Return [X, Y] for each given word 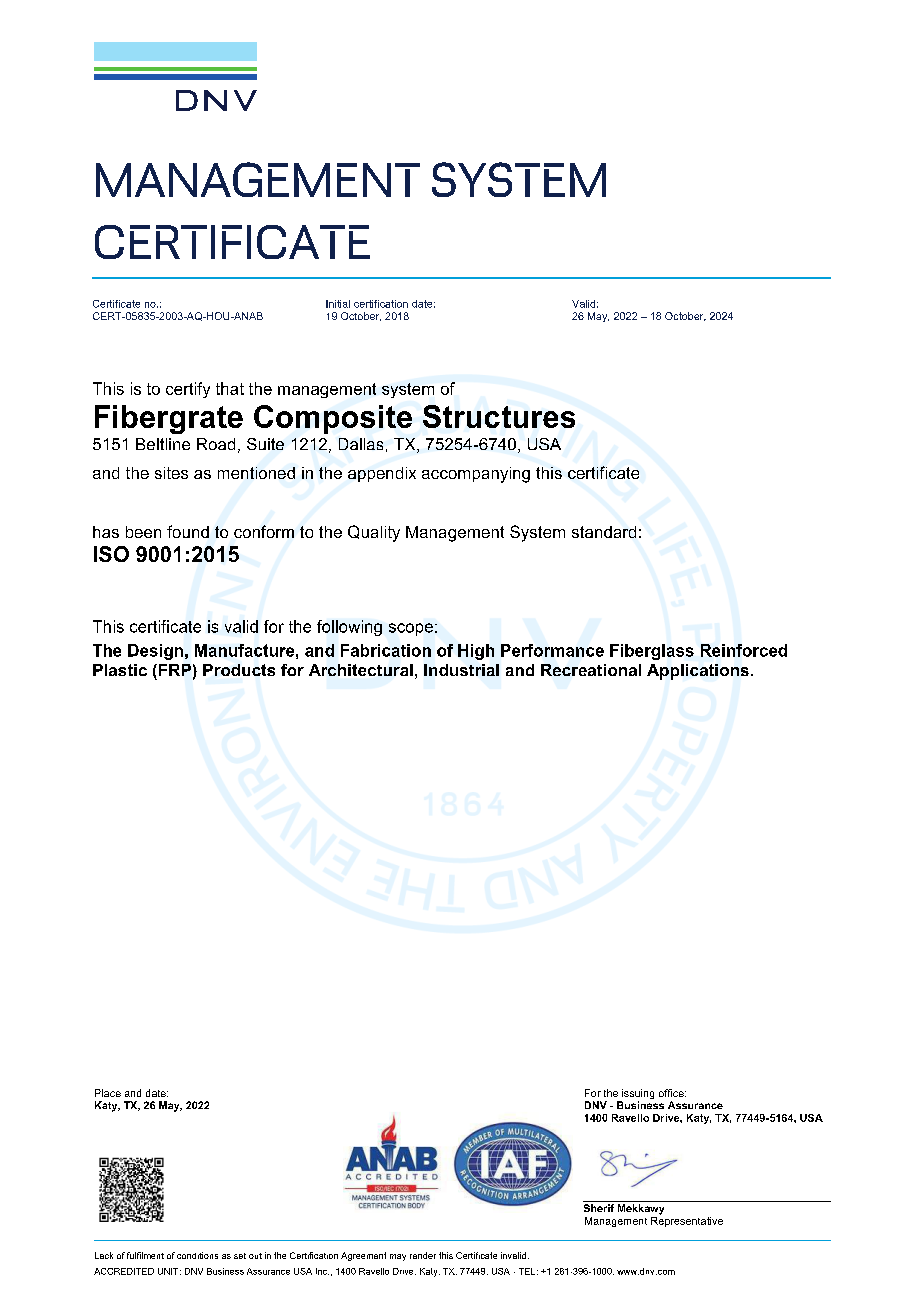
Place [108, 1093]
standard [604, 532]
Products [239, 670]
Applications [698, 672]
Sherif [599, 1208]
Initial [338, 304]
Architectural [361, 670]
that [230, 388]
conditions [197, 1255]
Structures [499, 416]
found [188, 531]
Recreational [591, 670]
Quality [374, 533]
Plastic [120, 670]
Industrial [461, 670]
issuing [637, 1095]
